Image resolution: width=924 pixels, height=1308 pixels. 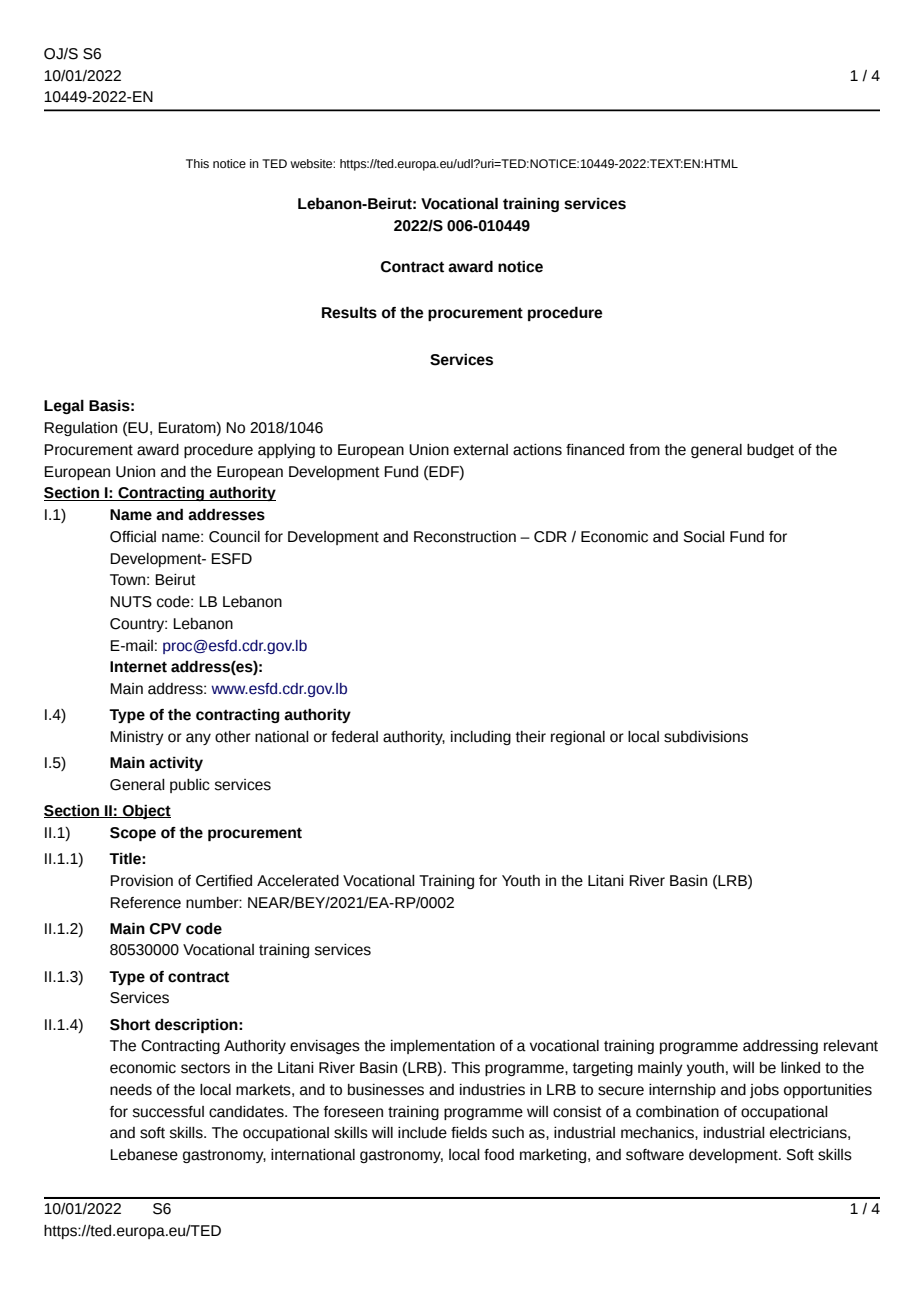 What do you see at coordinates (168, 1112) in the screenshot?
I see `successful` at bounding box center [168, 1112].
